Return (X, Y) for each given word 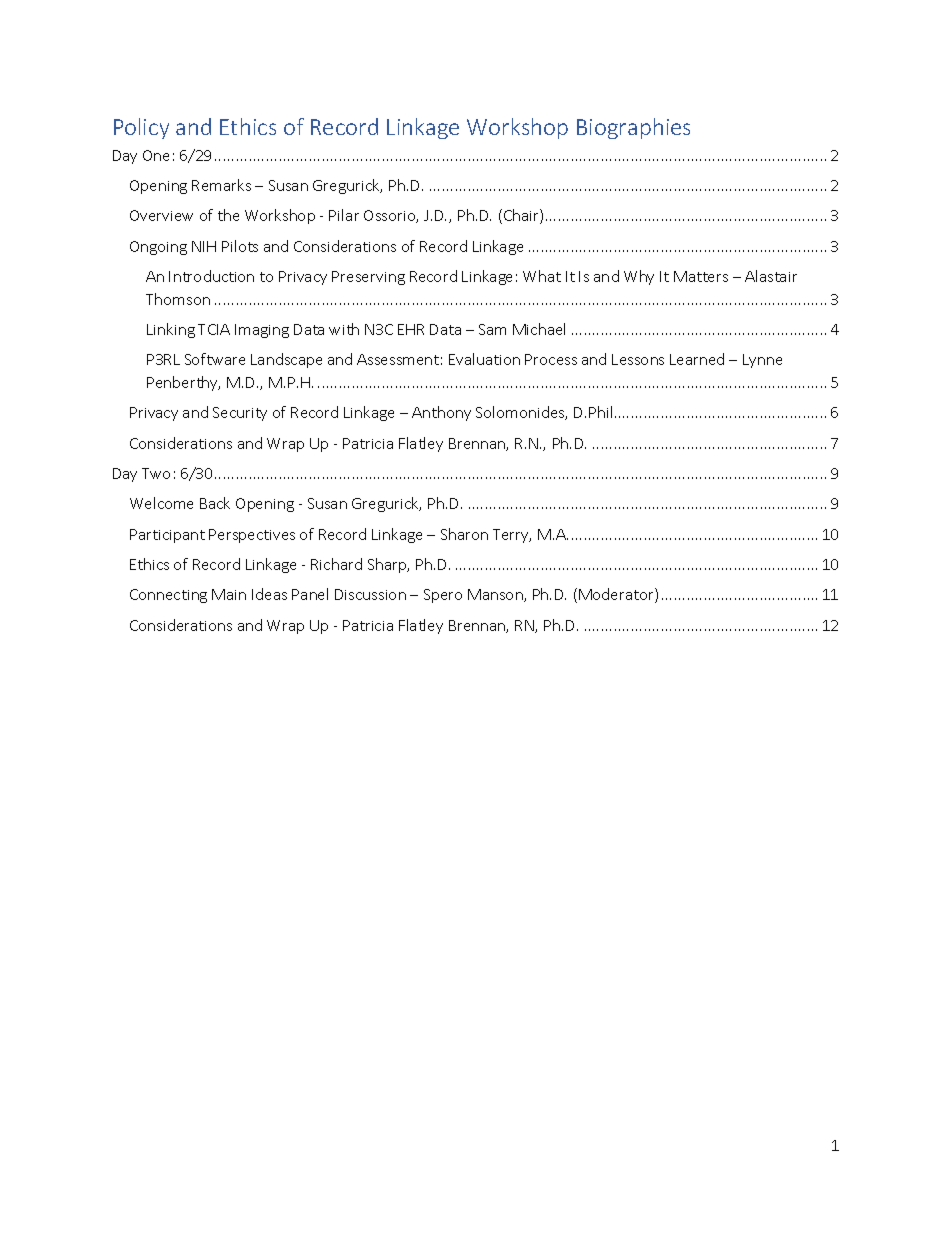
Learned (697, 359)
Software (215, 359)
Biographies (633, 128)
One (156, 155)
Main (229, 594)
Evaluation (484, 359)
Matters (701, 276)
